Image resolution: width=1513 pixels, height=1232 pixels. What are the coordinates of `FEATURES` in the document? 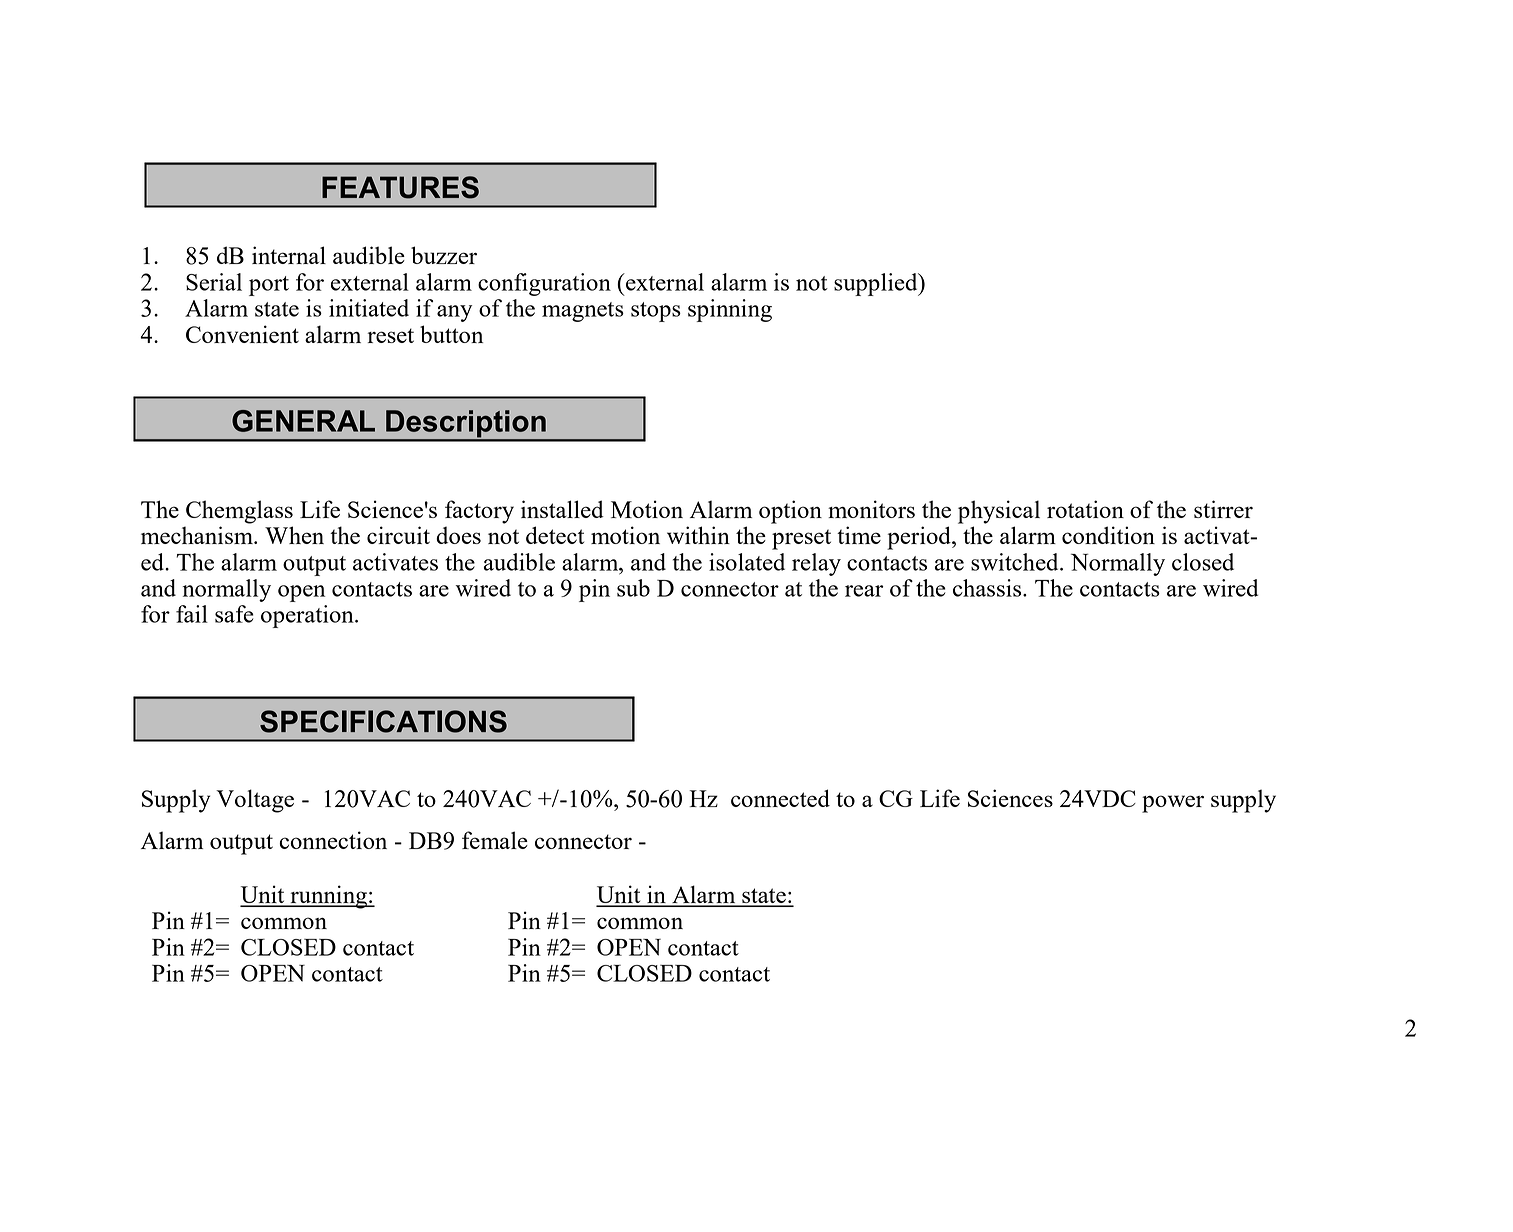 It's located at (400, 187).
